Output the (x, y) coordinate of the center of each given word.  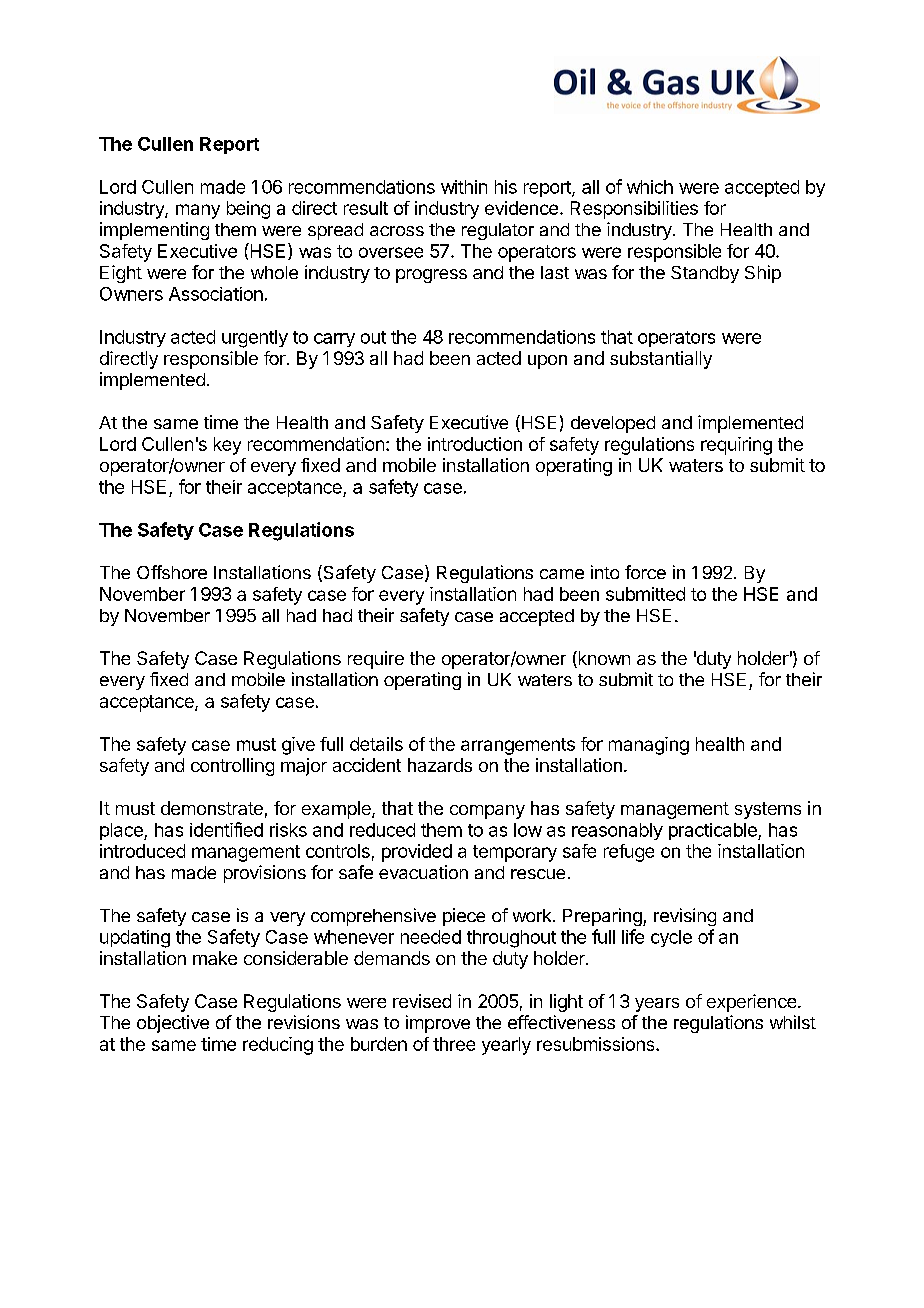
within (464, 187)
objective (173, 1024)
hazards (440, 765)
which (650, 187)
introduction (475, 444)
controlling (232, 767)
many (198, 211)
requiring (736, 446)
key (227, 446)
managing (649, 746)
